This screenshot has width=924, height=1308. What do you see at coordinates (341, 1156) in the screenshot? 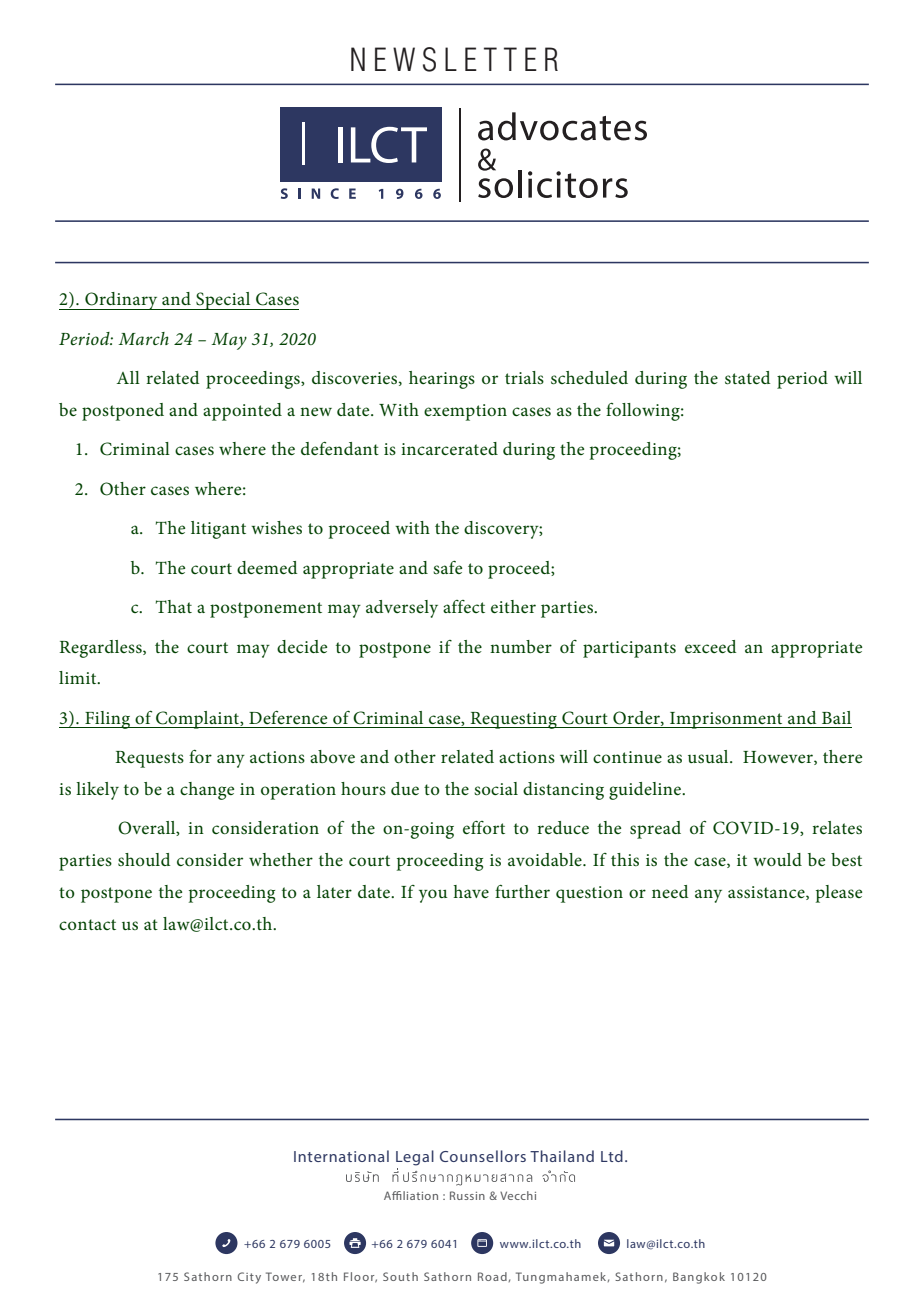
I see `International` at bounding box center [341, 1156].
